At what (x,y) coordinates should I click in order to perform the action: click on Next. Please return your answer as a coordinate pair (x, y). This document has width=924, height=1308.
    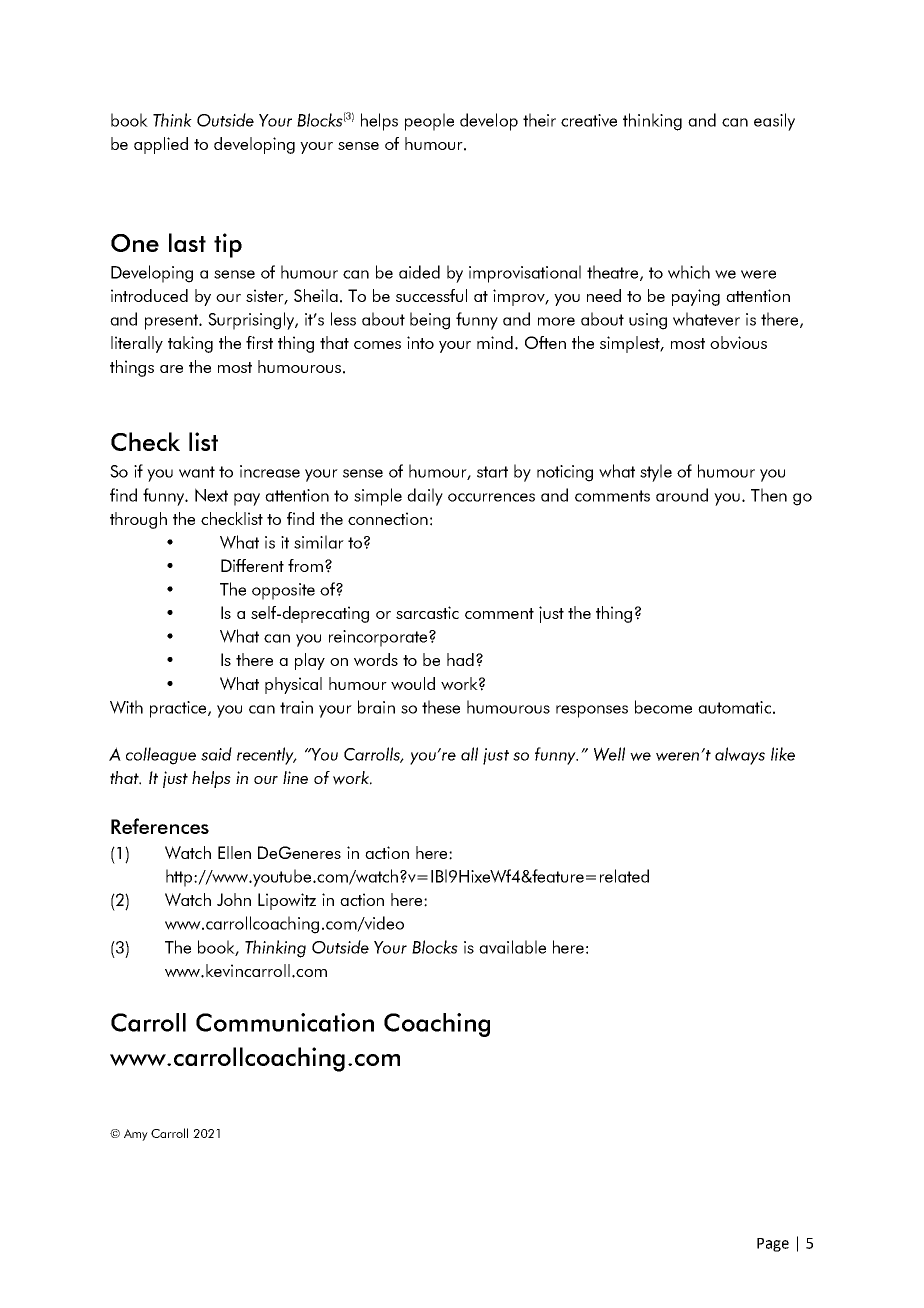
    Looking at the image, I should click on (211, 495).
